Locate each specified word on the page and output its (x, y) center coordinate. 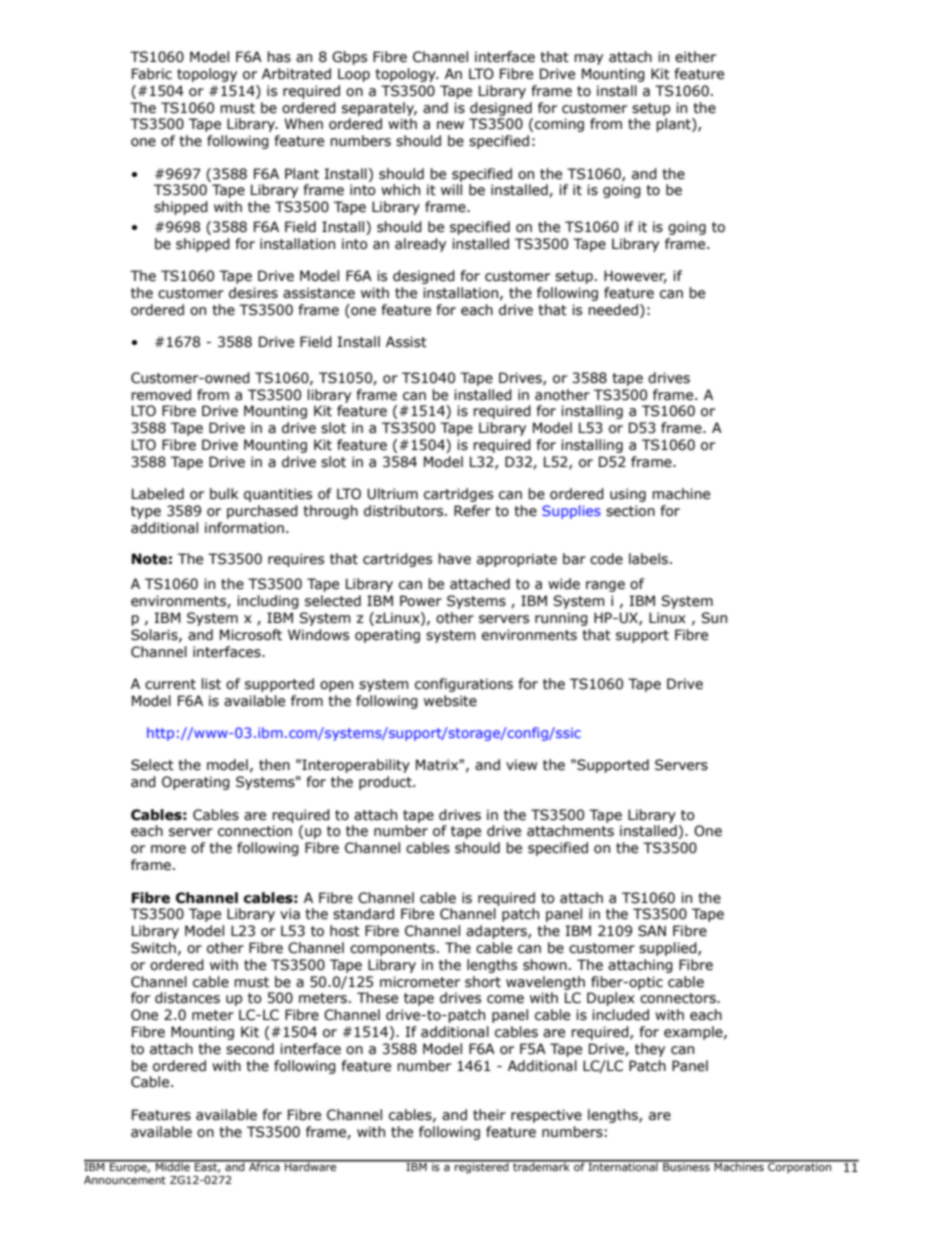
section (630, 511)
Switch (153, 948)
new (450, 125)
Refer (472, 511)
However (635, 277)
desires (253, 293)
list (211, 684)
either (695, 57)
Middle (173, 1165)
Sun (714, 618)
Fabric (152, 74)
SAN (652, 931)
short (483, 982)
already (420, 245)
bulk (224, 494)
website (450, 701)
